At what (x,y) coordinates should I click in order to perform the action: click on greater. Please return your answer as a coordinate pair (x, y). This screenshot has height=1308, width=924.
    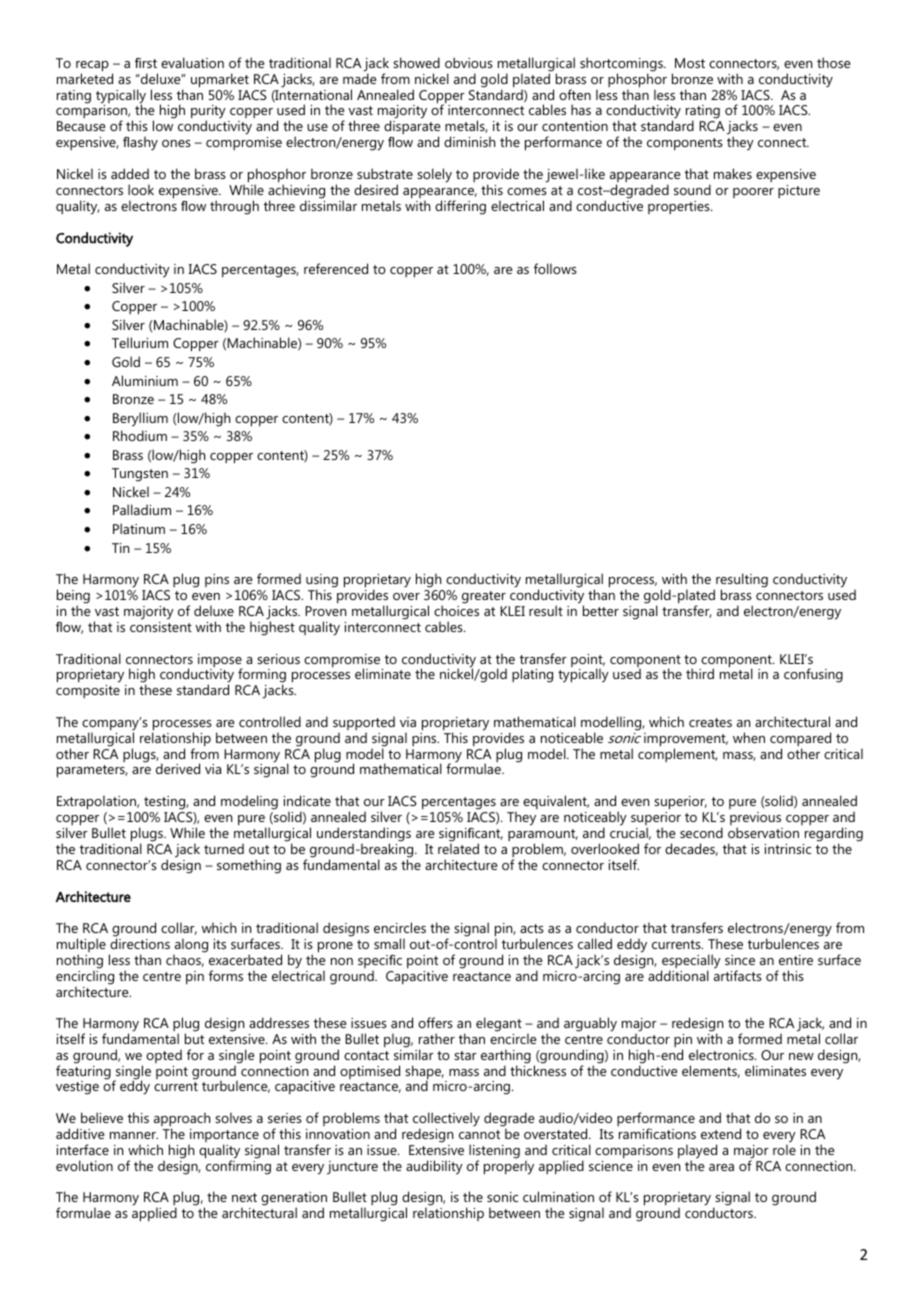
    Looking at the image, I should click on (484, 597).
